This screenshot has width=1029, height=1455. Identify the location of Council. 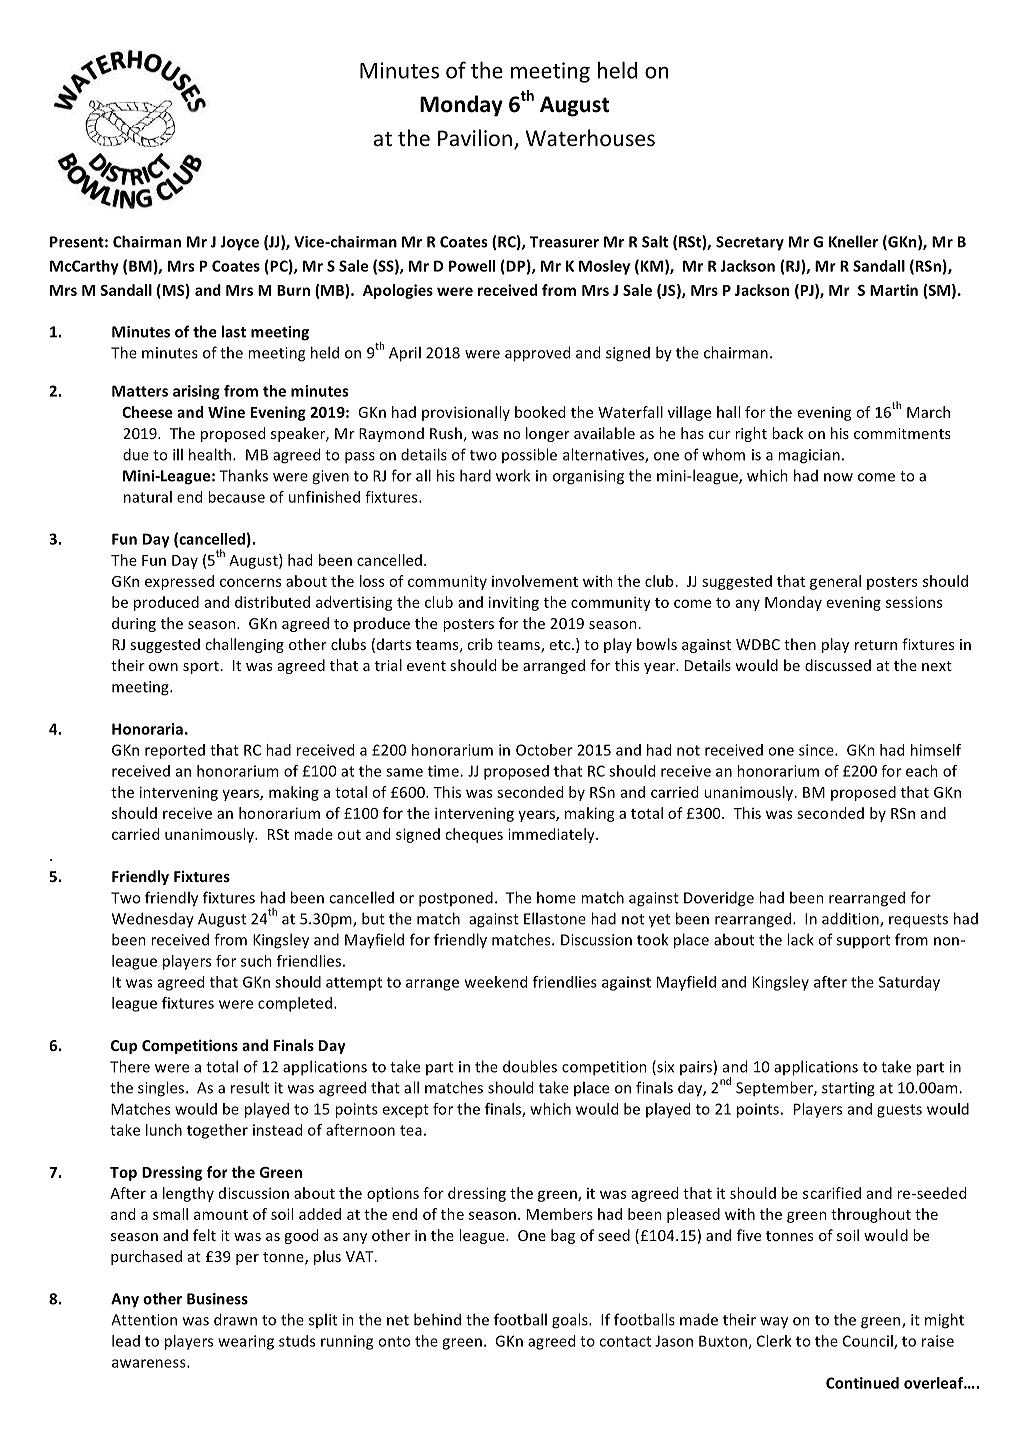
(869, 1342).
